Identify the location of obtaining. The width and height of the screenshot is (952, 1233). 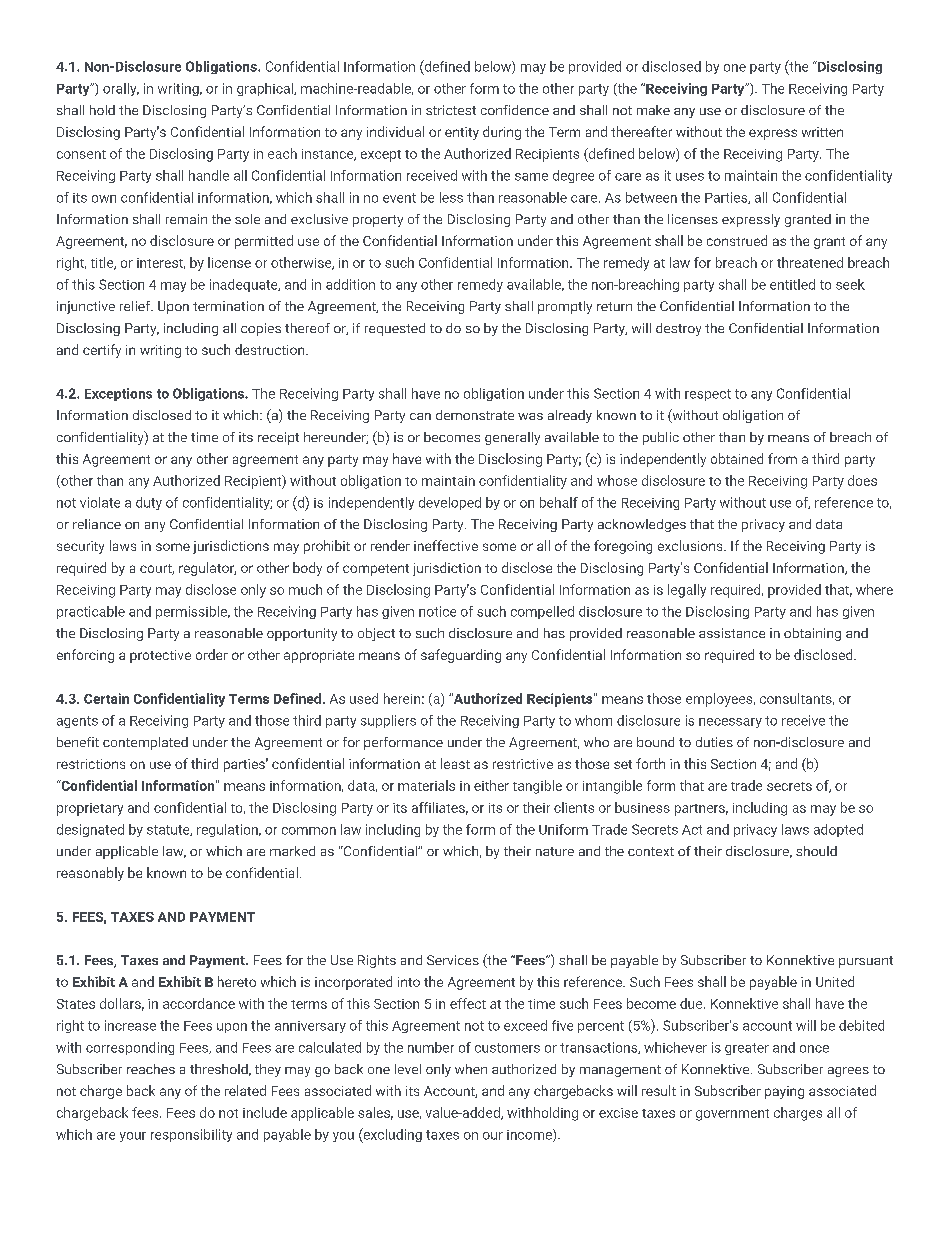
(812, 634).
